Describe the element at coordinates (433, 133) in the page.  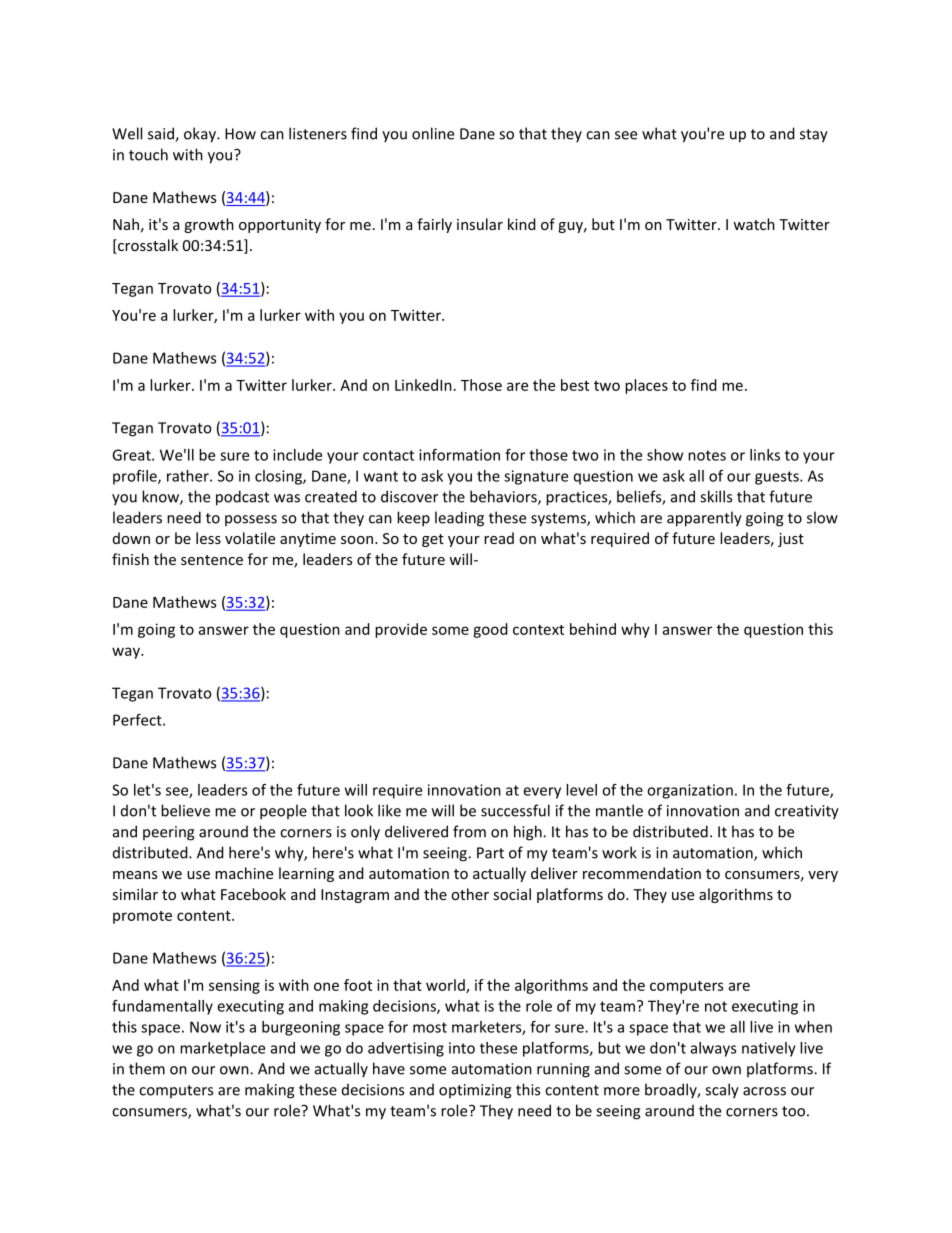
I see `online` at that location.
